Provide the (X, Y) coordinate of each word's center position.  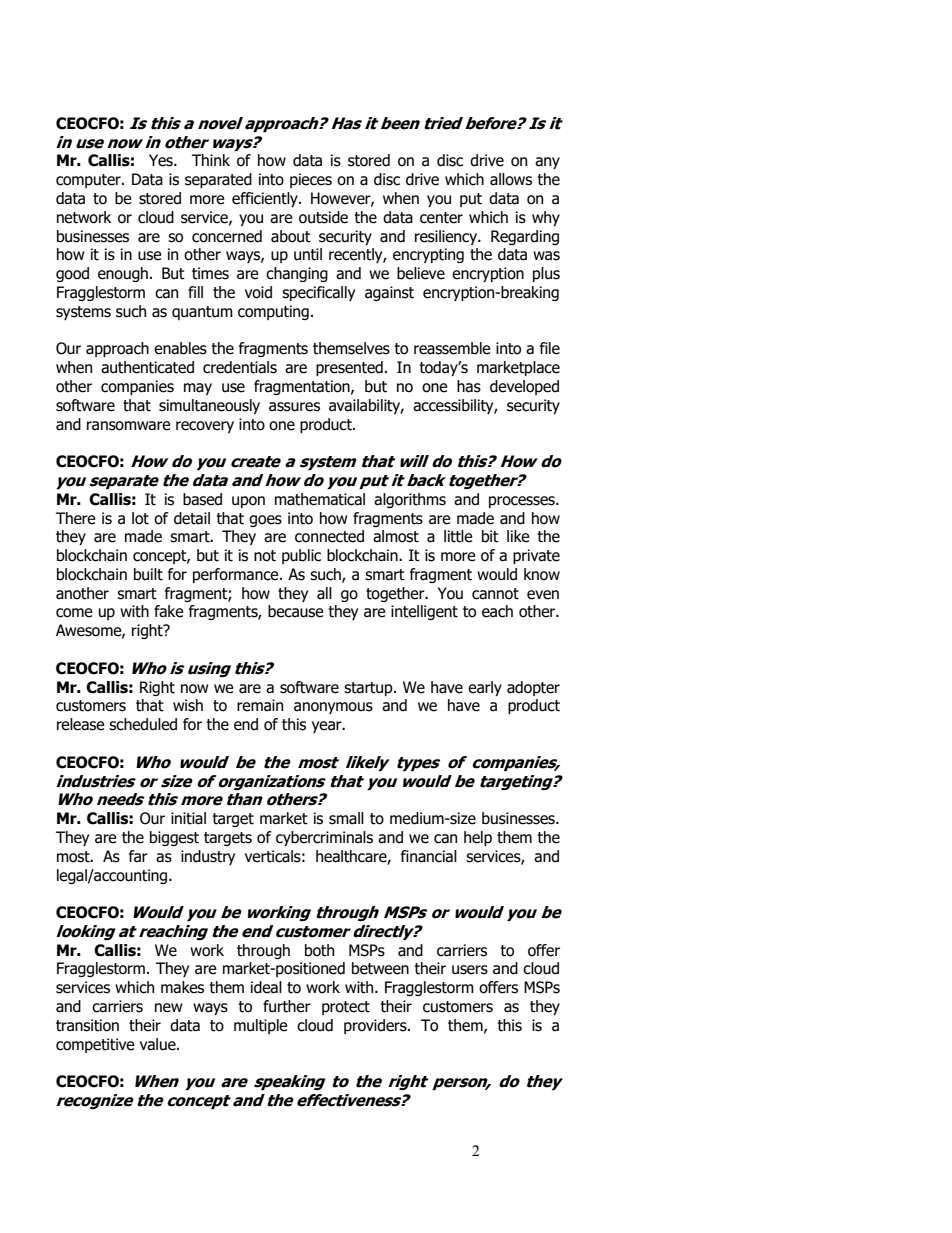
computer (89, 181)
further (287, 1006)
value (159, 1044)
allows (511, 179)
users (470, 970)
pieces (311, 180)
